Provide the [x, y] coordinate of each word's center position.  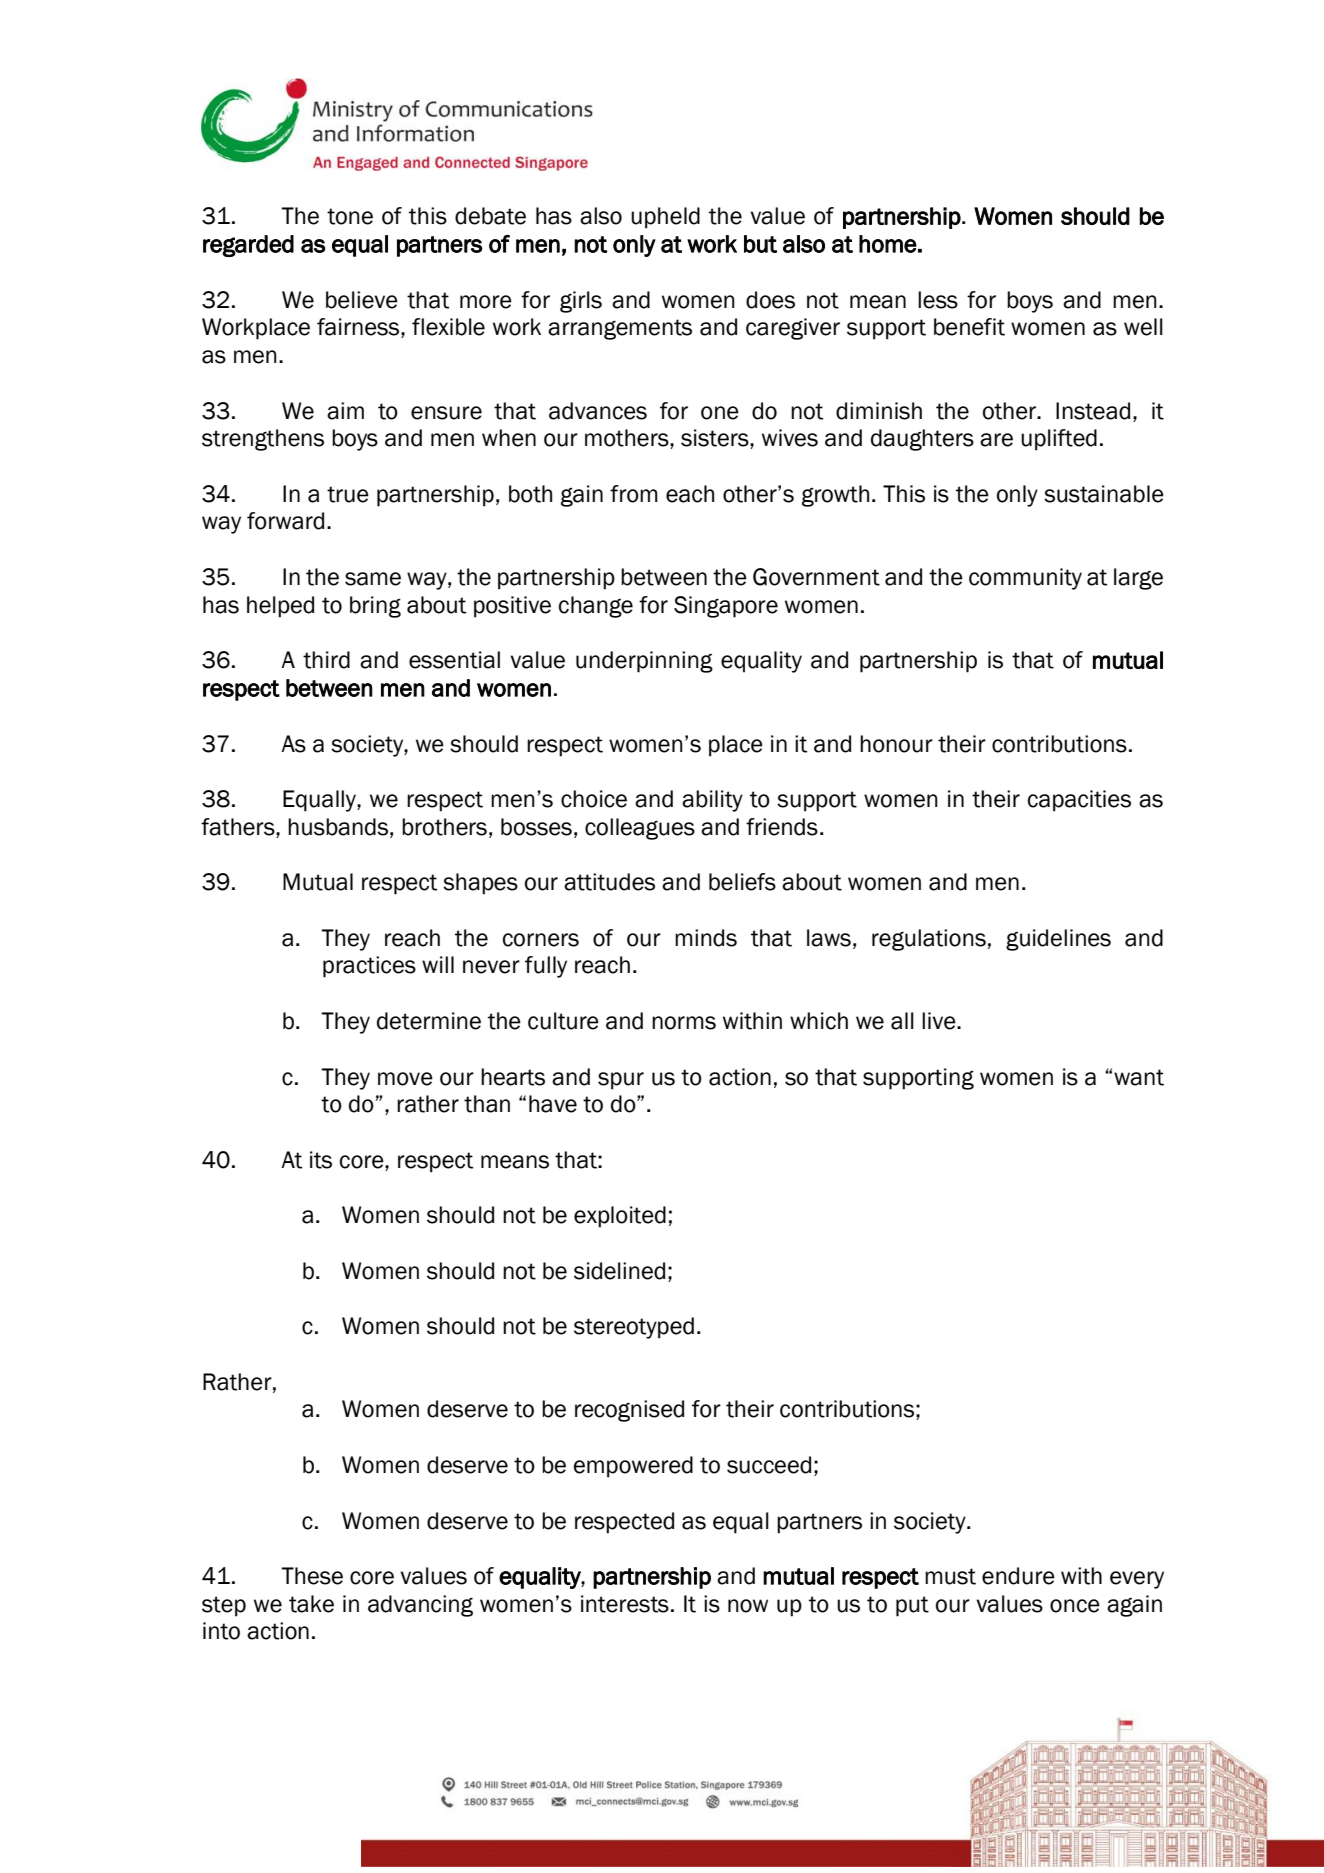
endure [1018, 1576]
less [938, 300]
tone [350, 216]
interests [625, 1604]
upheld [665, 218]
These [312, 1576]
